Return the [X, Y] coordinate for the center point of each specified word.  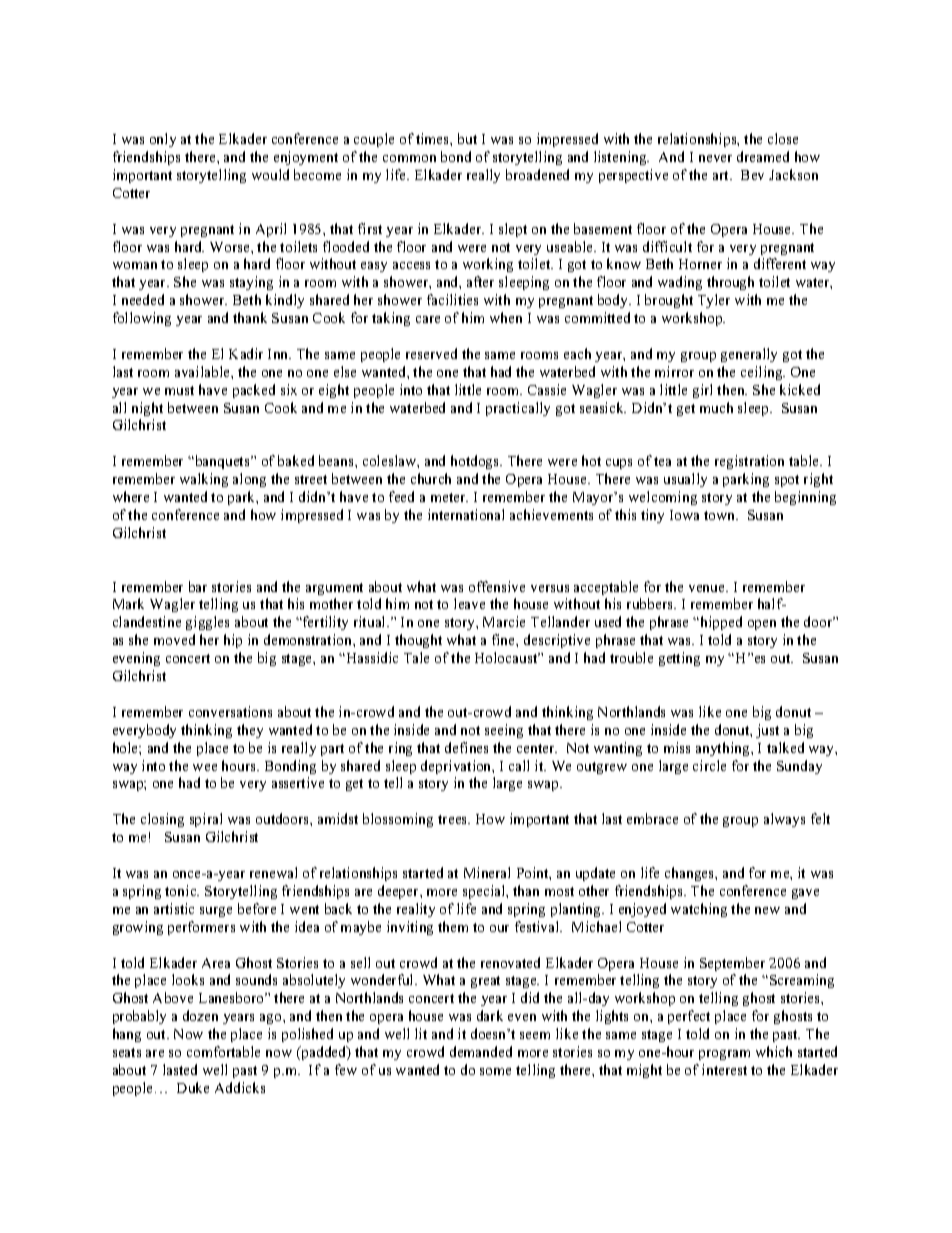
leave [469, 603]
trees [454, 819]
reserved [431, 353]
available [203, 371]
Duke [193, 1087]
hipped [720, 623]
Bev [752, 175]
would [270, 174]
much [716, 407]
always [784, 820]
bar [198, 586]
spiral [206, 820]
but [467, 138]
